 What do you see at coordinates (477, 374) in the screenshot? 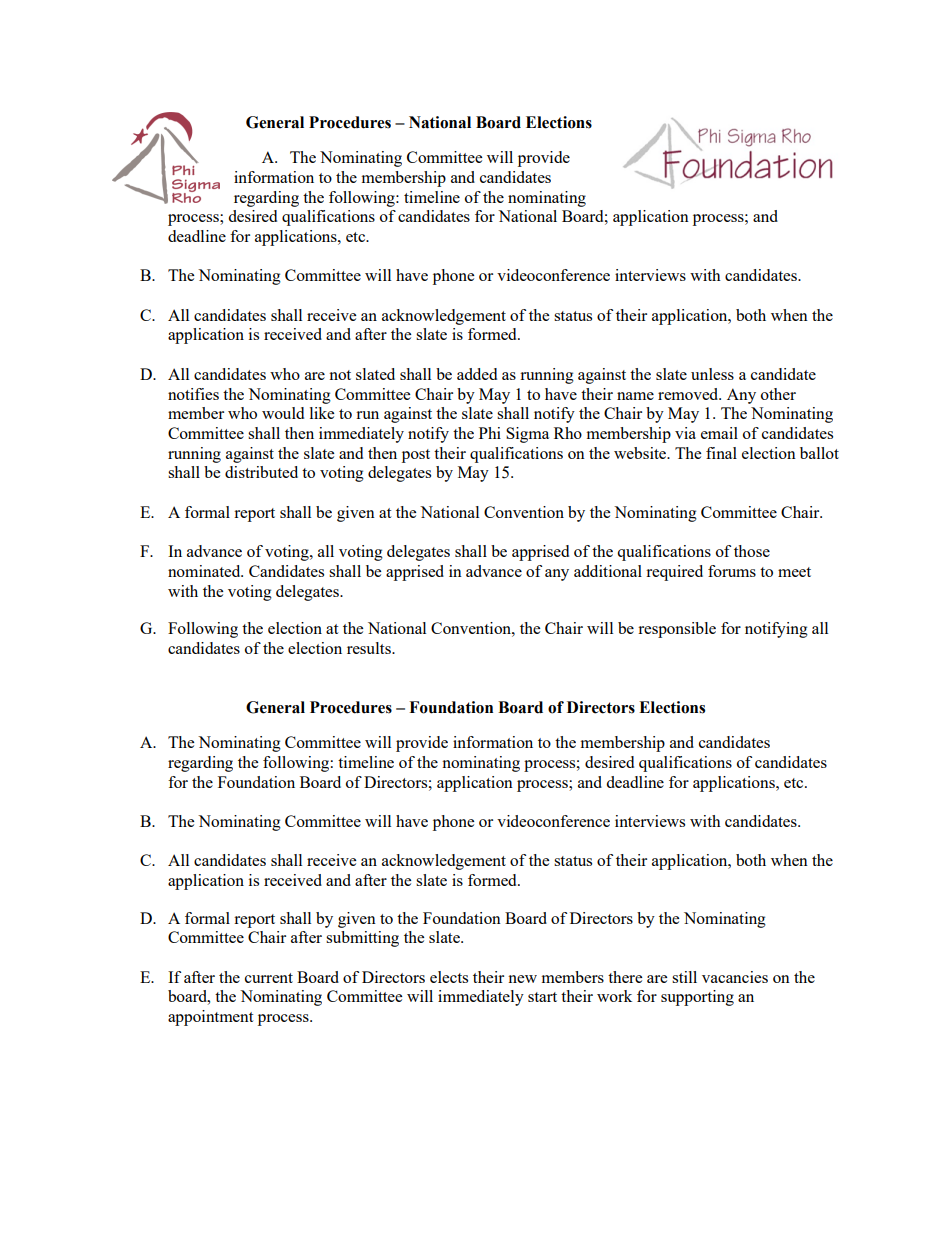
I see `added` at bounding box center [477, 374].
